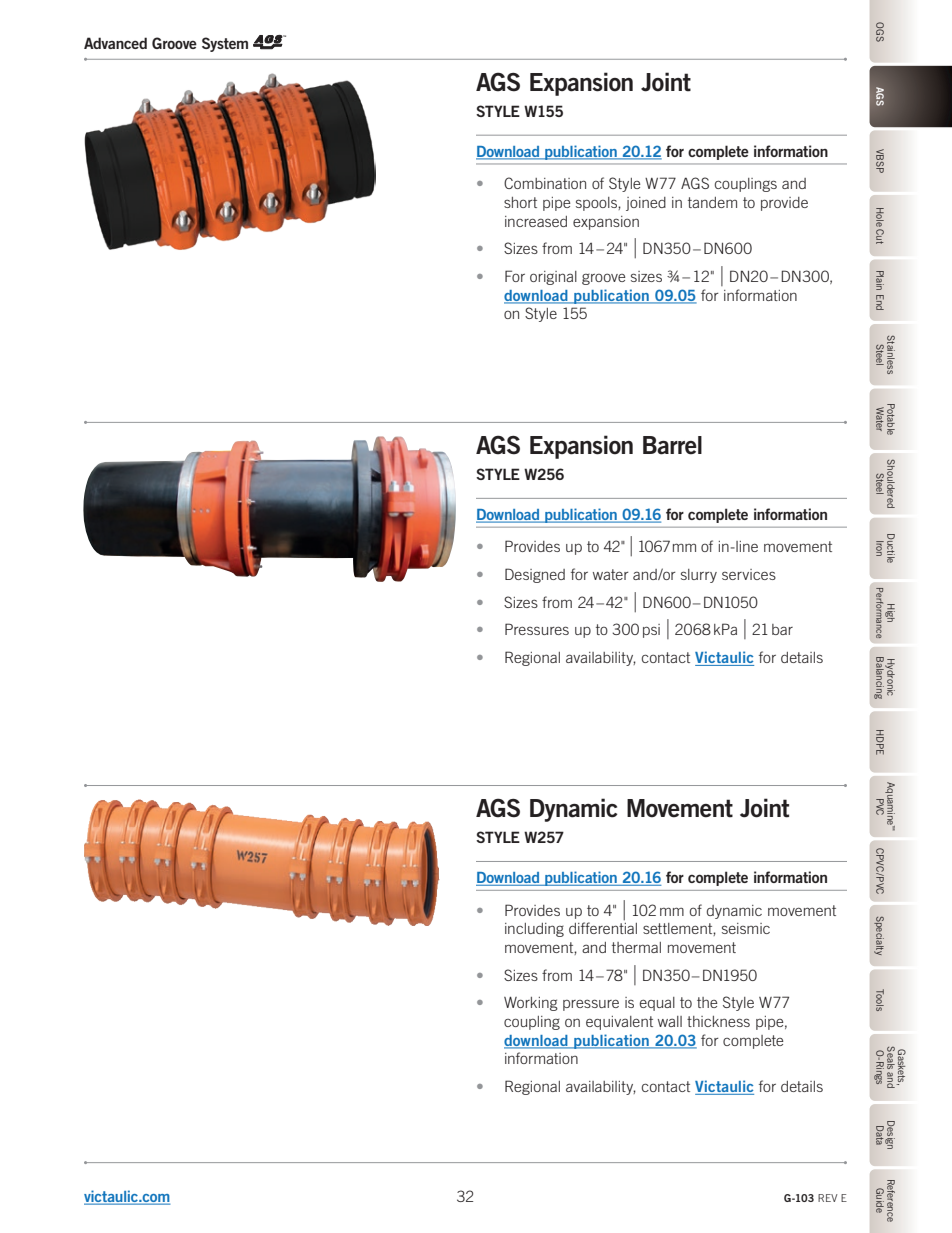 The height and width of the screenshot is (1233, 952). What do you see at coordinates (699, 576) in the screenshot?
I see `slurry` at bounding box center [699, 576].
